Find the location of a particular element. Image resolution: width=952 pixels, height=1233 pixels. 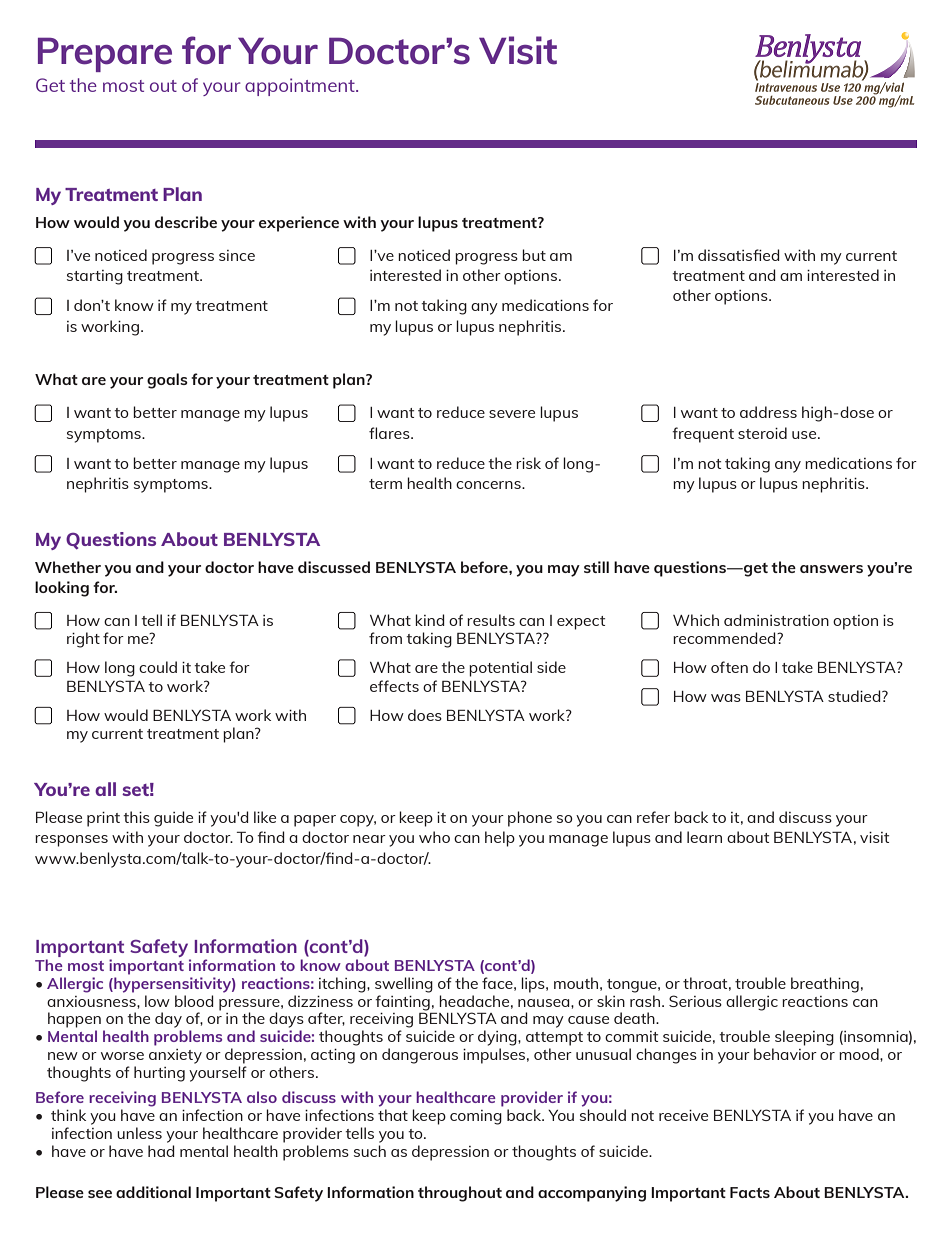

administration is located at coordinates (776, 620).
